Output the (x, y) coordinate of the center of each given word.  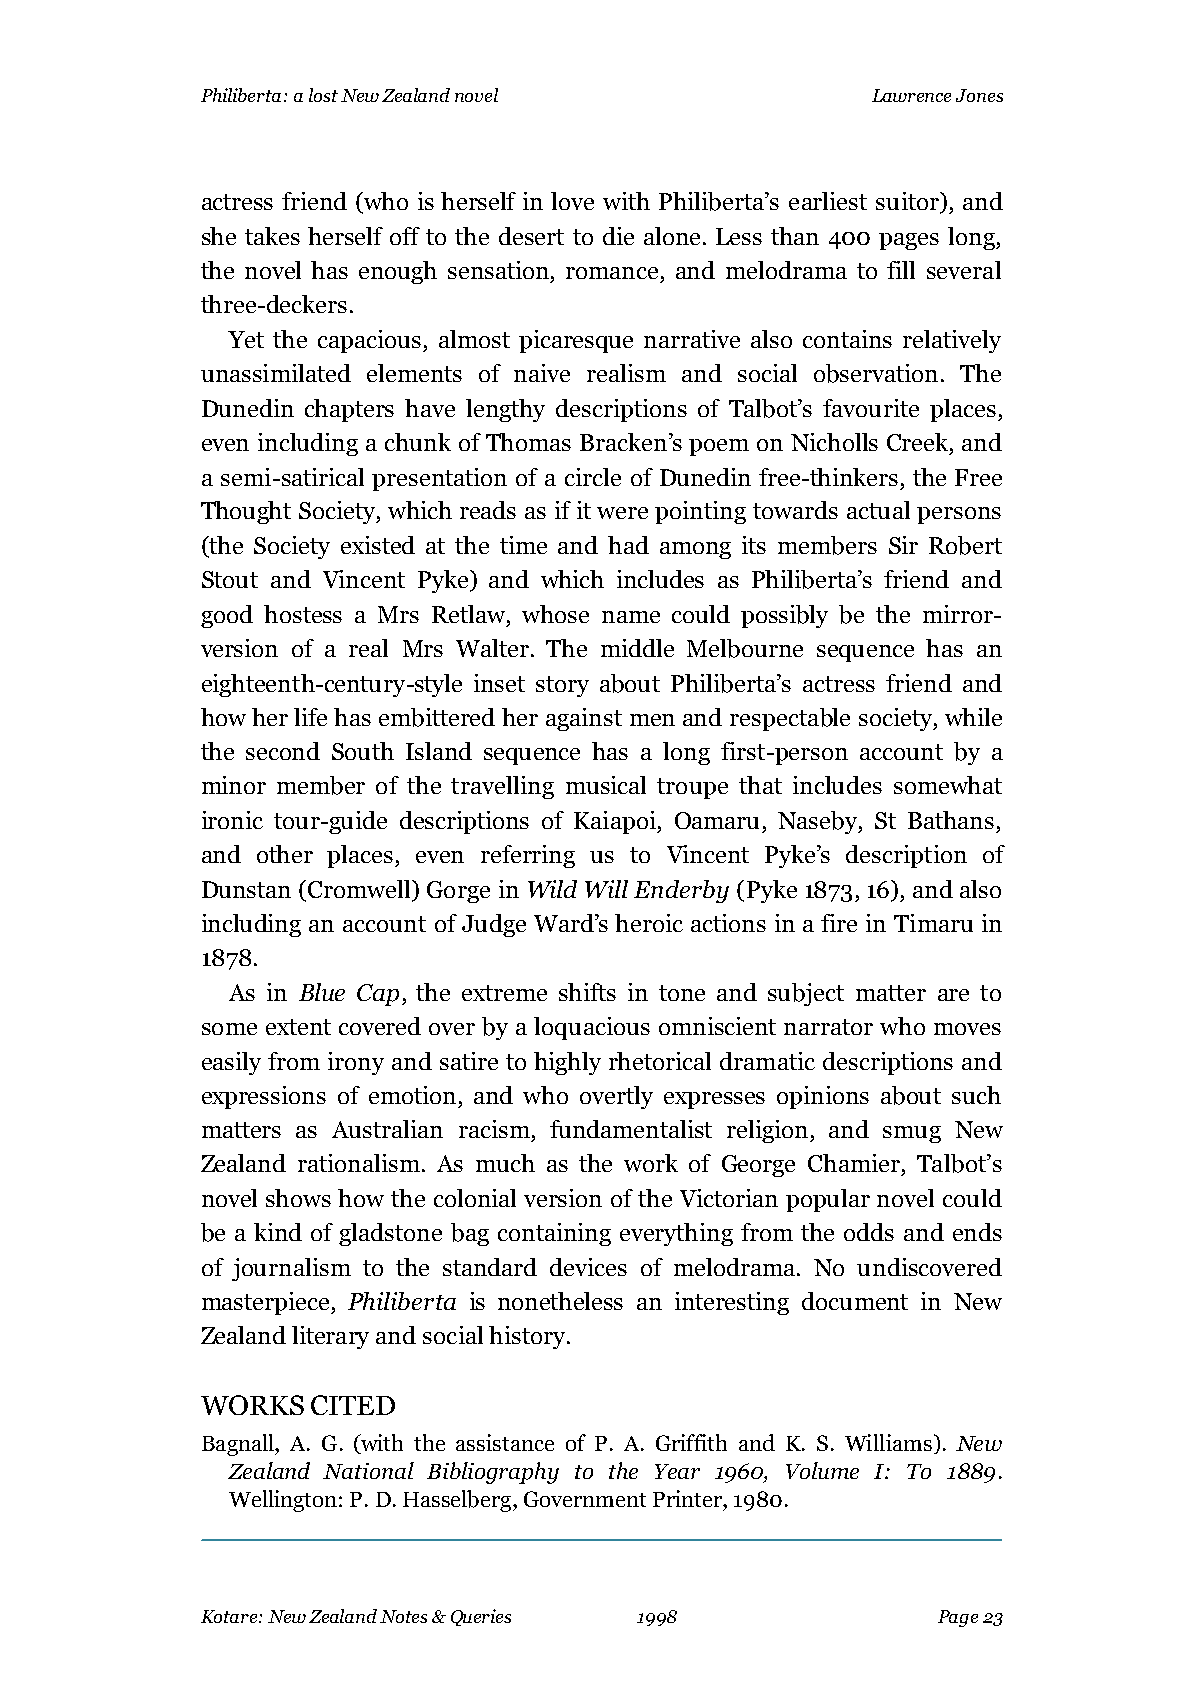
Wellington (284, 1501)
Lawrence (911, 95)
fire (839, 923)
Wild (552, 889)
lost (323, 95)
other (285, 854)
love (572, 201)
